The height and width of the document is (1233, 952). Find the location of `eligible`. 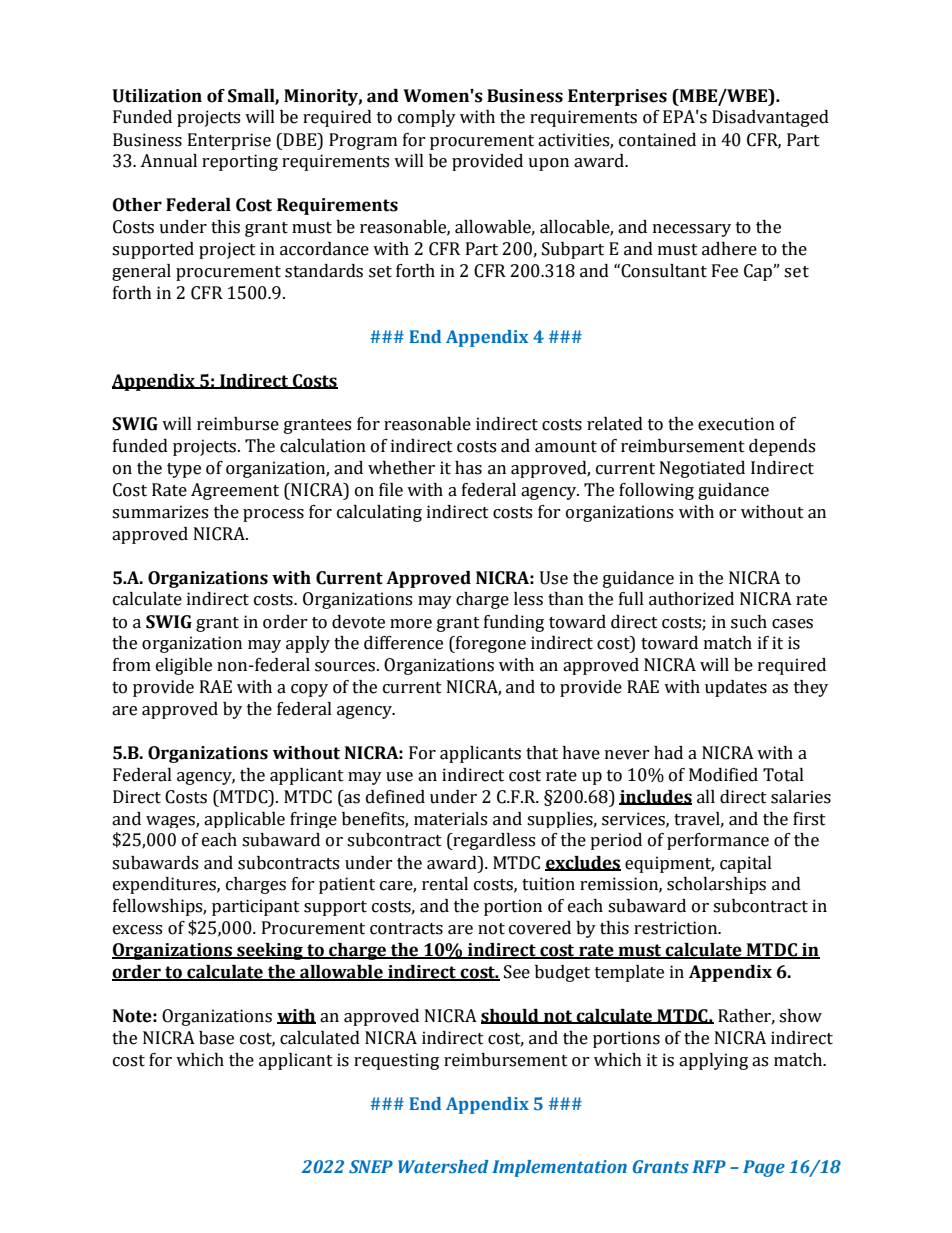

eligible is located at coordinates (184, 666).
